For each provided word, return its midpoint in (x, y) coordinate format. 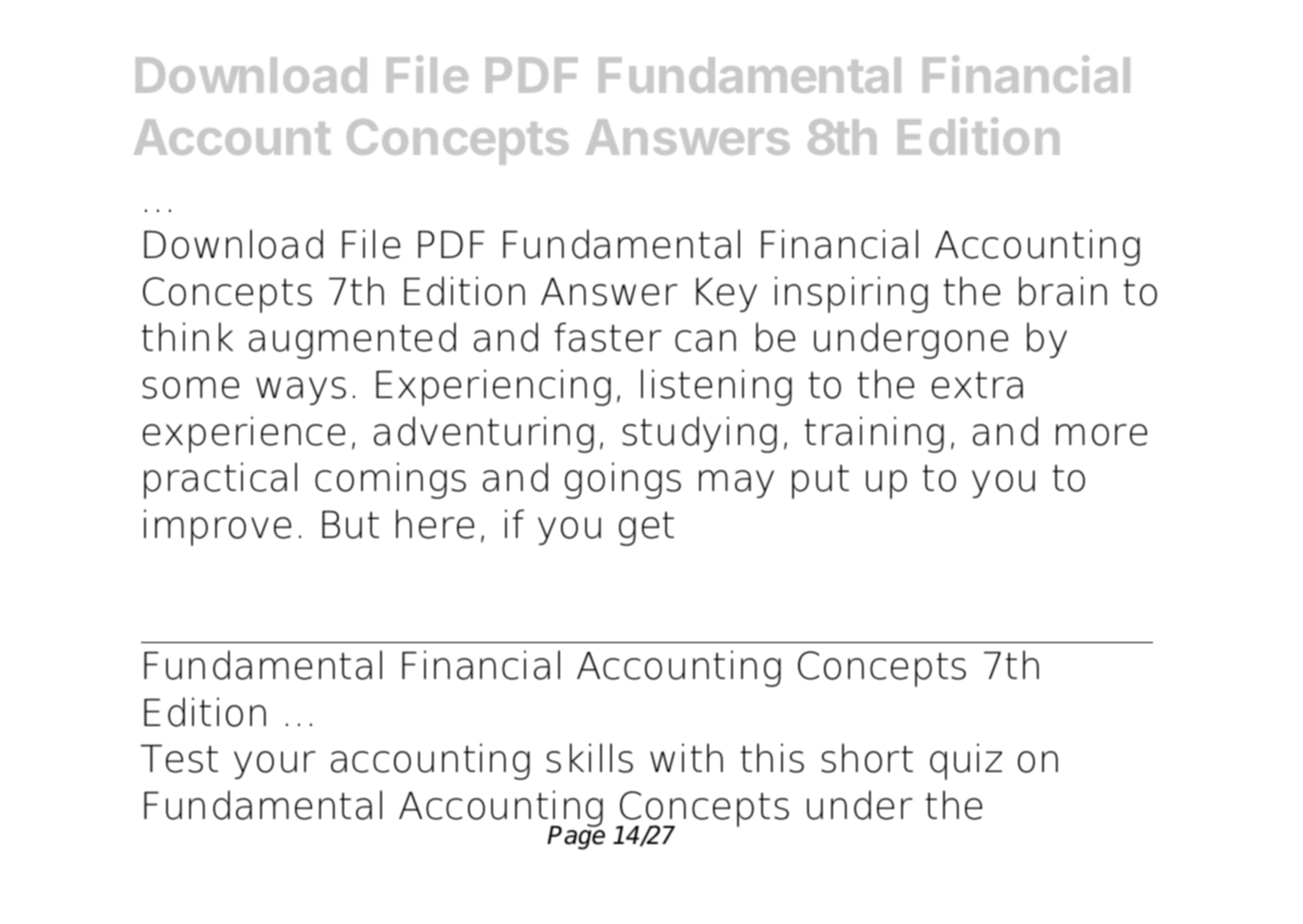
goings (623, 480)
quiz (966, 761)
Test (179, 759)
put (820, 482)
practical (220, 480)
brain (1063, 291)
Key (726, 295)
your (275, 765)
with (686, 757)
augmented (352, 340)
